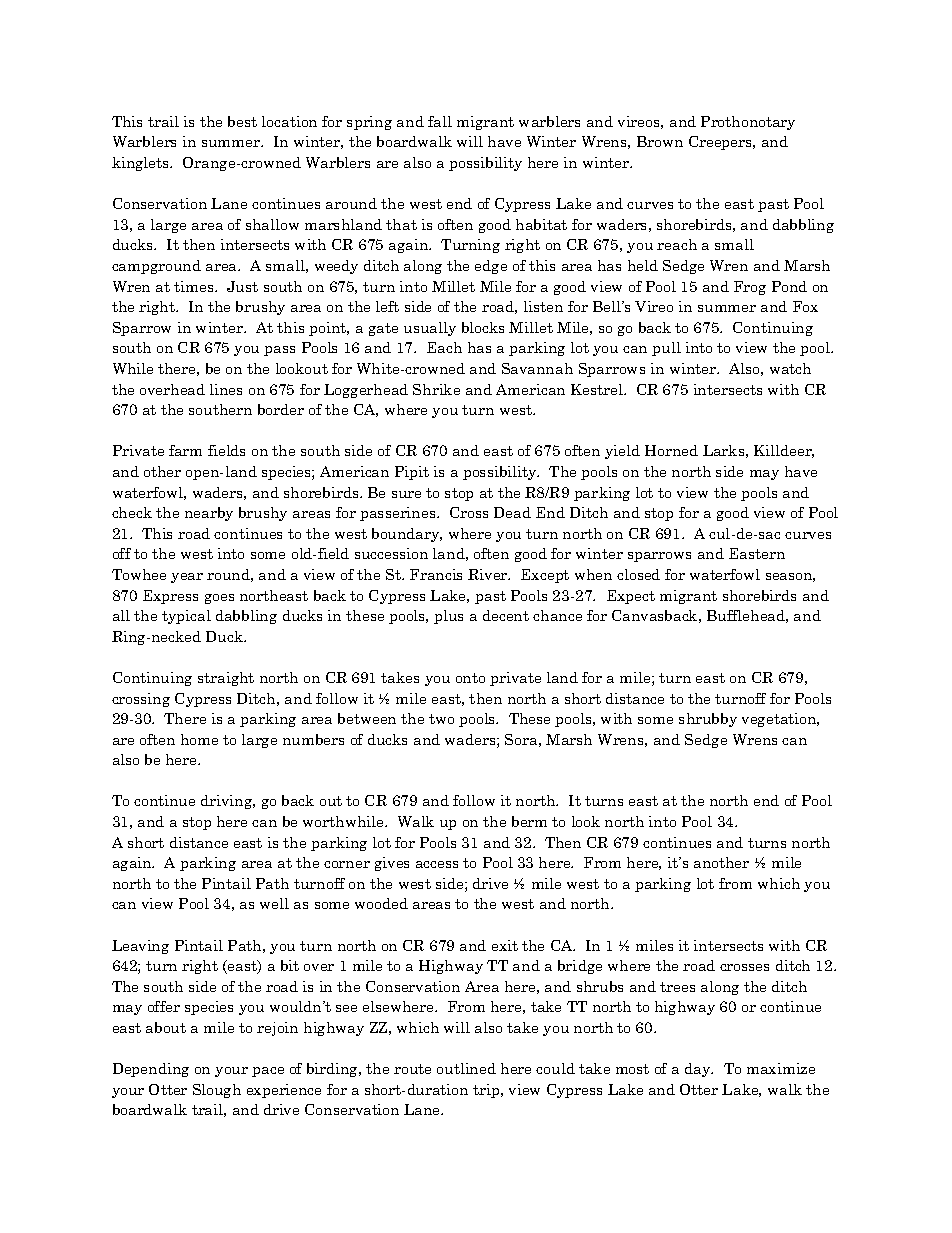  What do you see at coordinates (441, 719) in the screenshot?
I see `two` at bounding box center [441, 719].
